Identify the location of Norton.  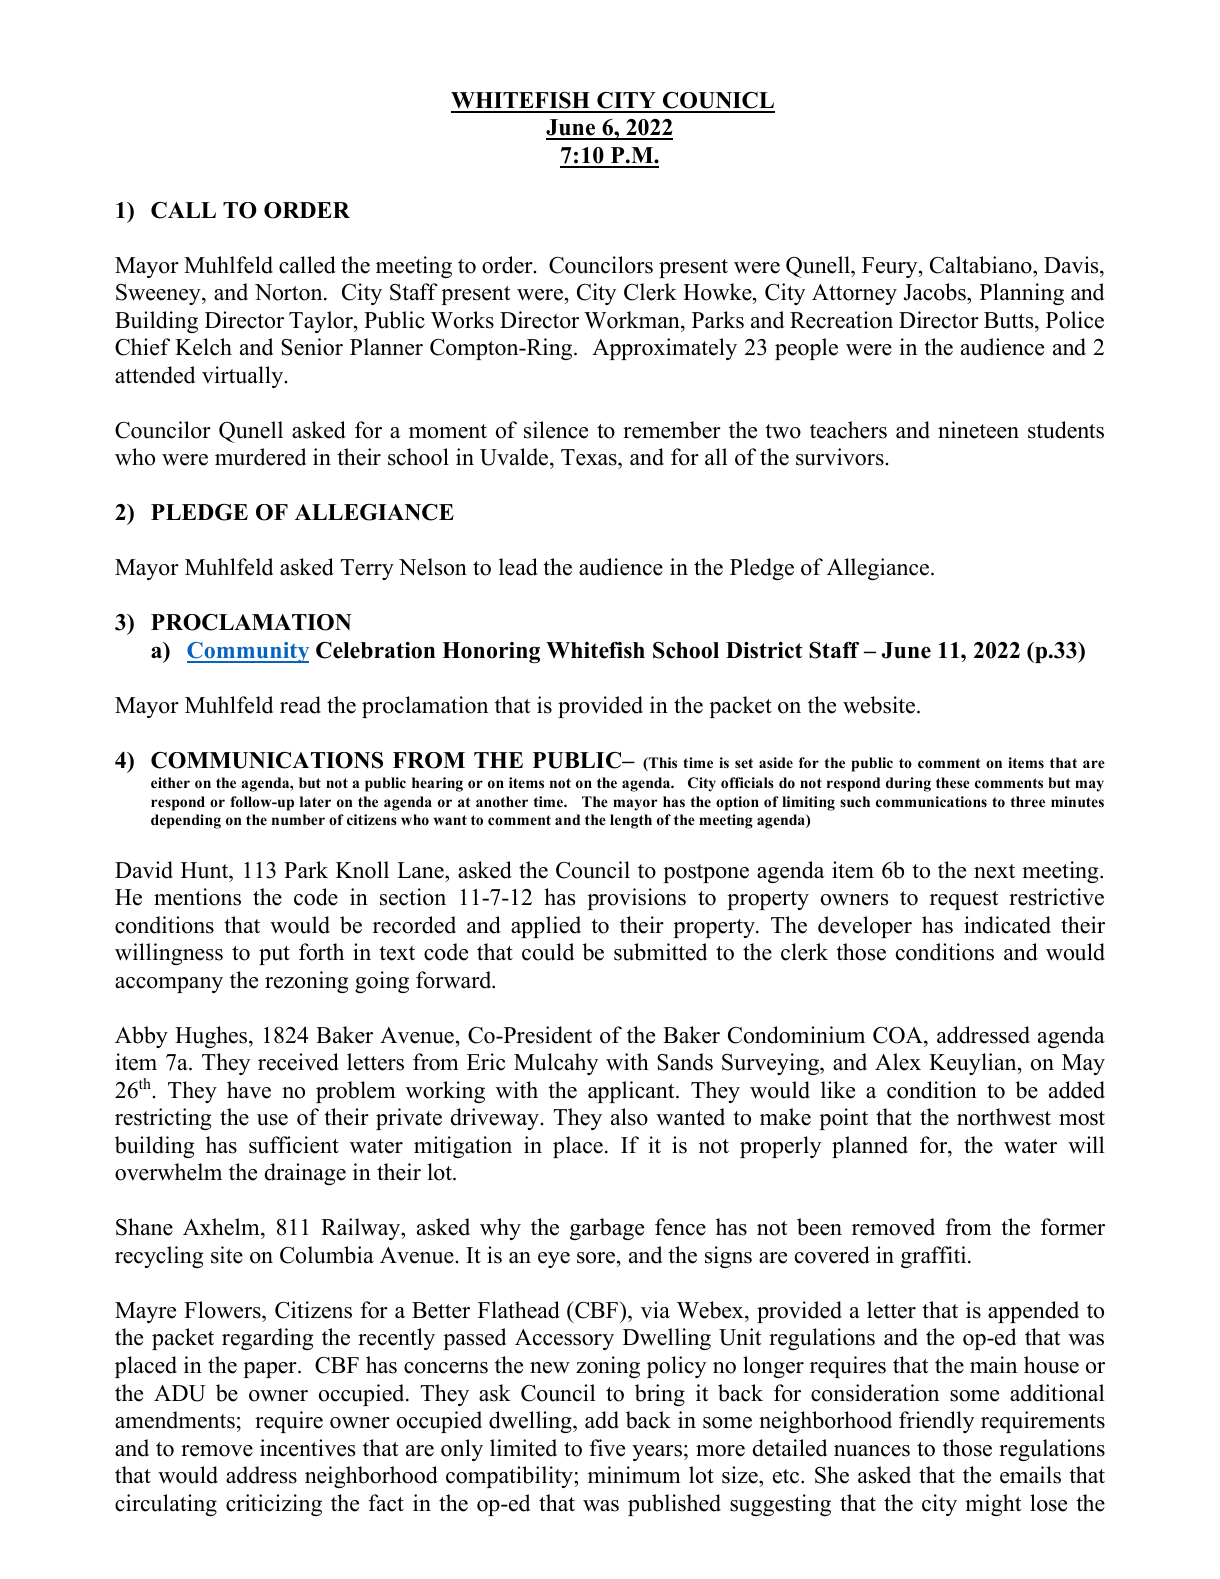
(290, 292).
